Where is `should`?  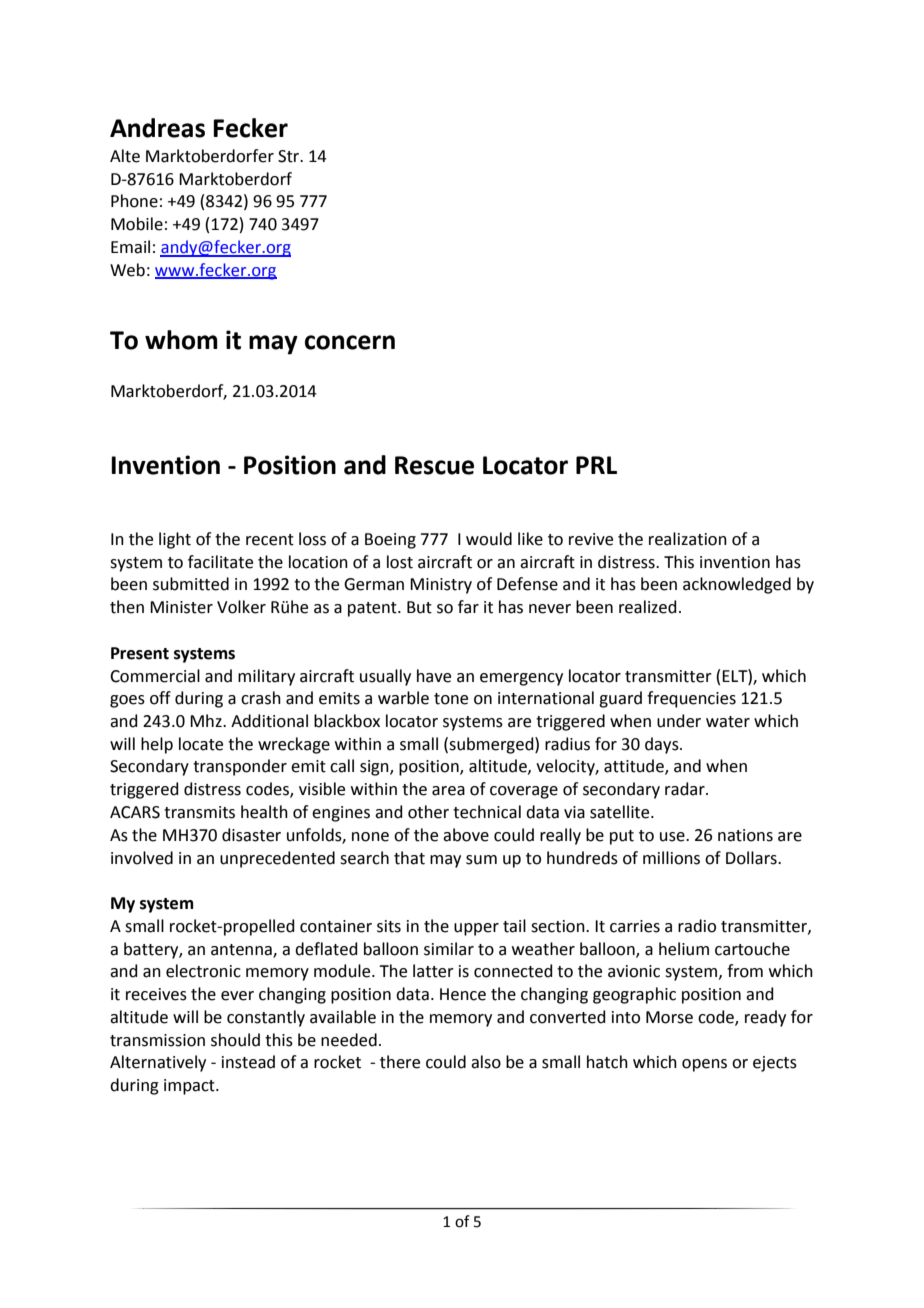
should is located at coordinates (235, 1040).
